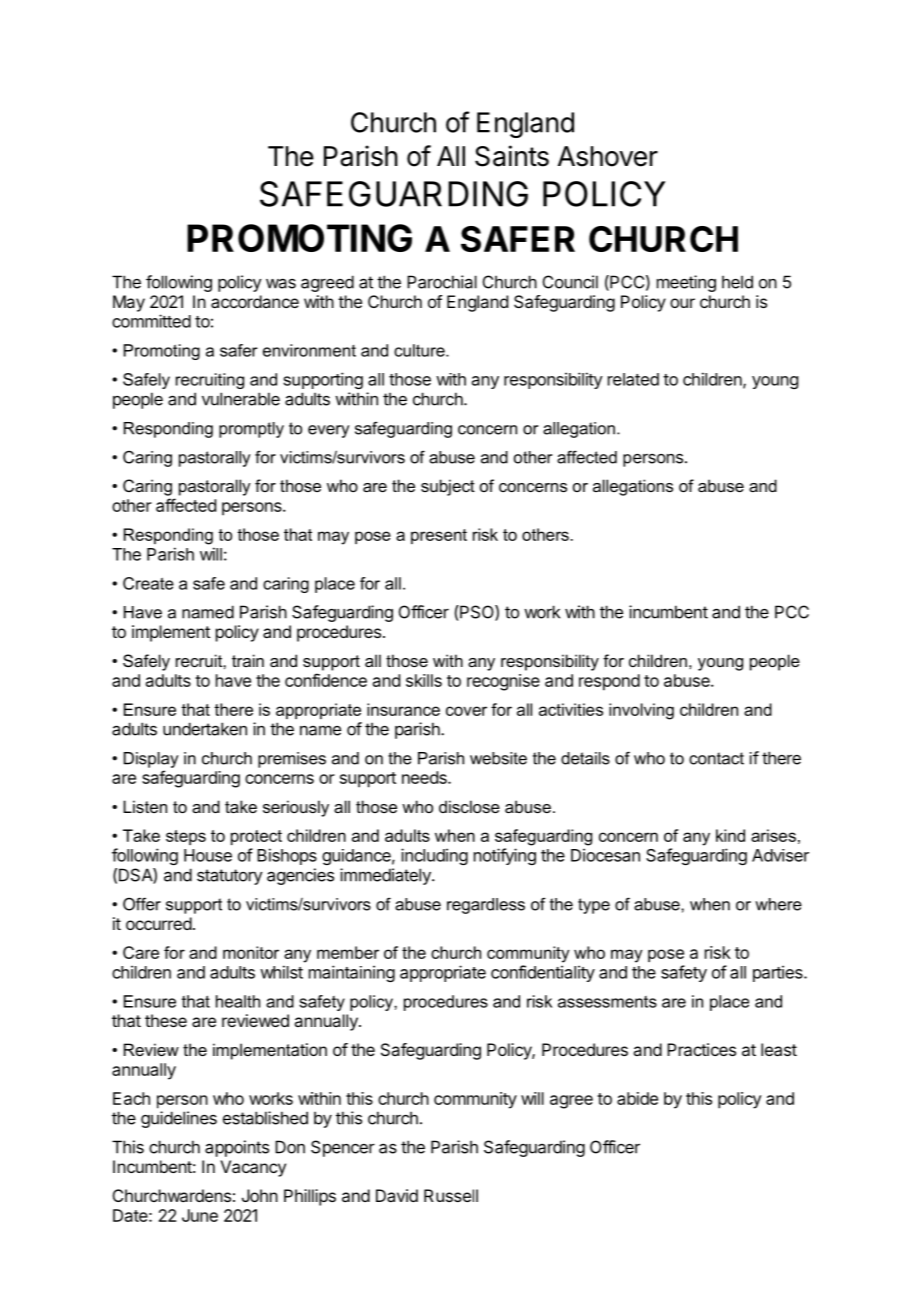 This image has height=1308, width=924. I want to click on June, so click(200, 1215).
